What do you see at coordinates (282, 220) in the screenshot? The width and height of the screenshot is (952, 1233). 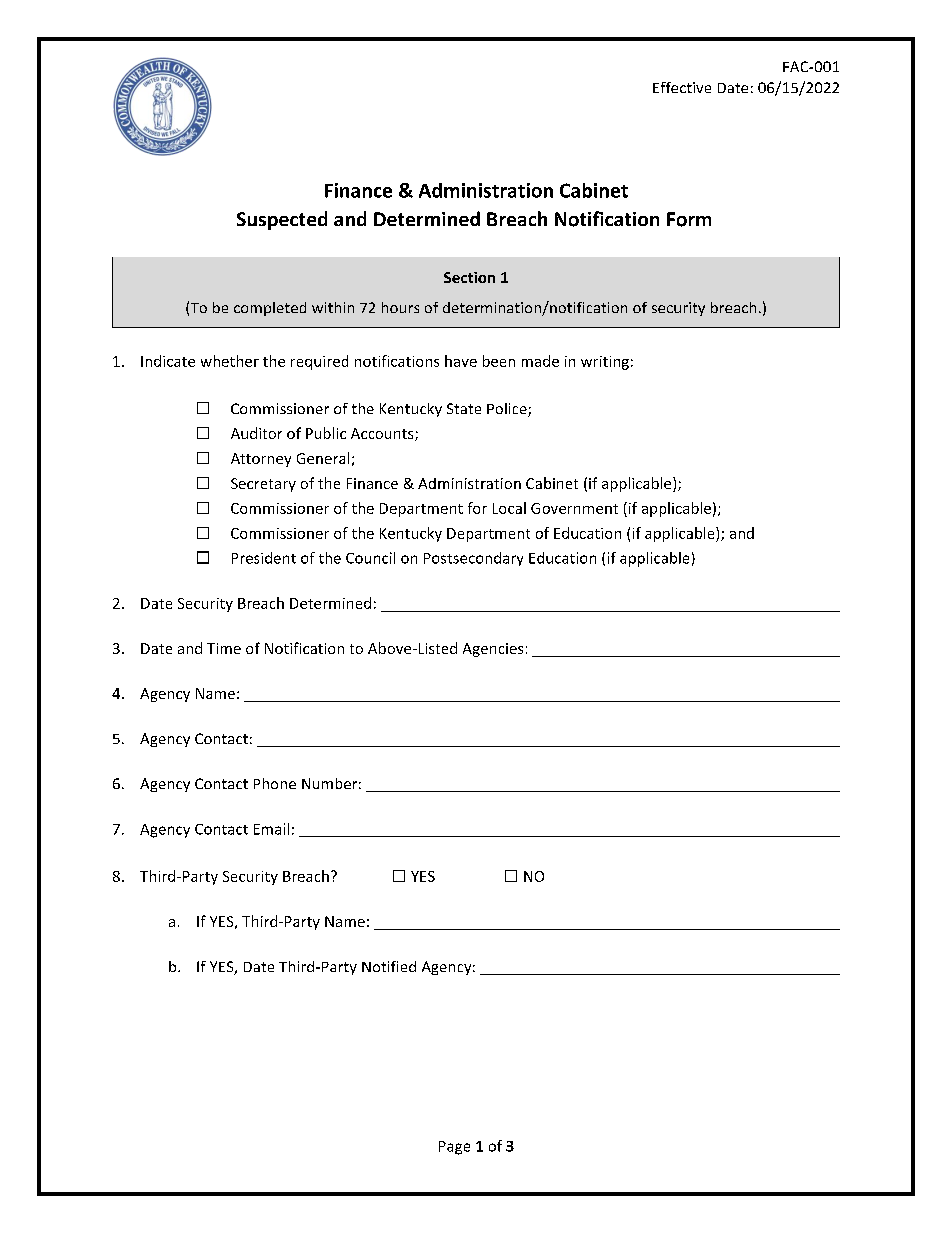 I see `Suspected` at bounding box center [282, 220].
